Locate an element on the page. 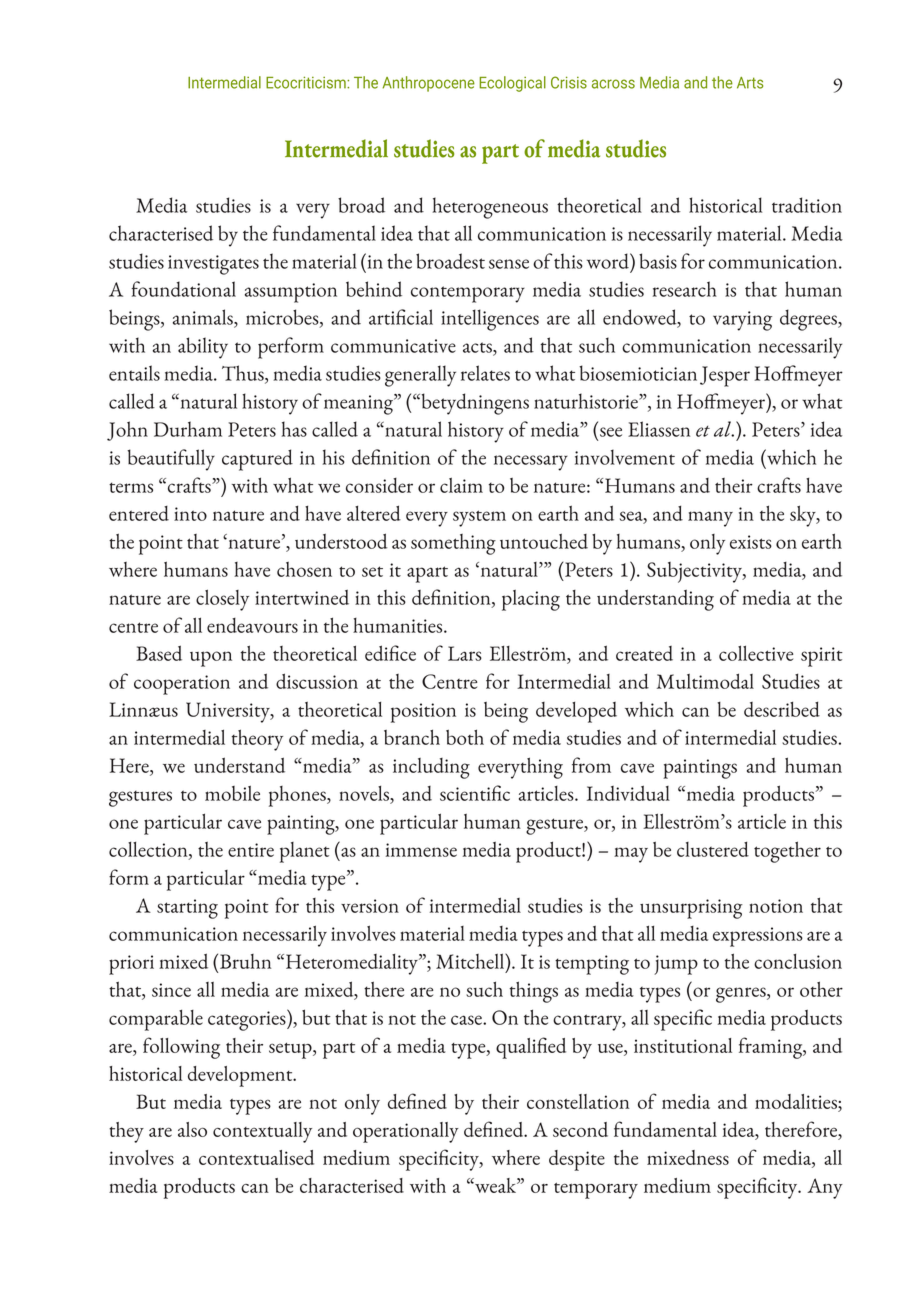 The height and width of the page is (1305, 924). scientific is located at coordinates (475, 793).
